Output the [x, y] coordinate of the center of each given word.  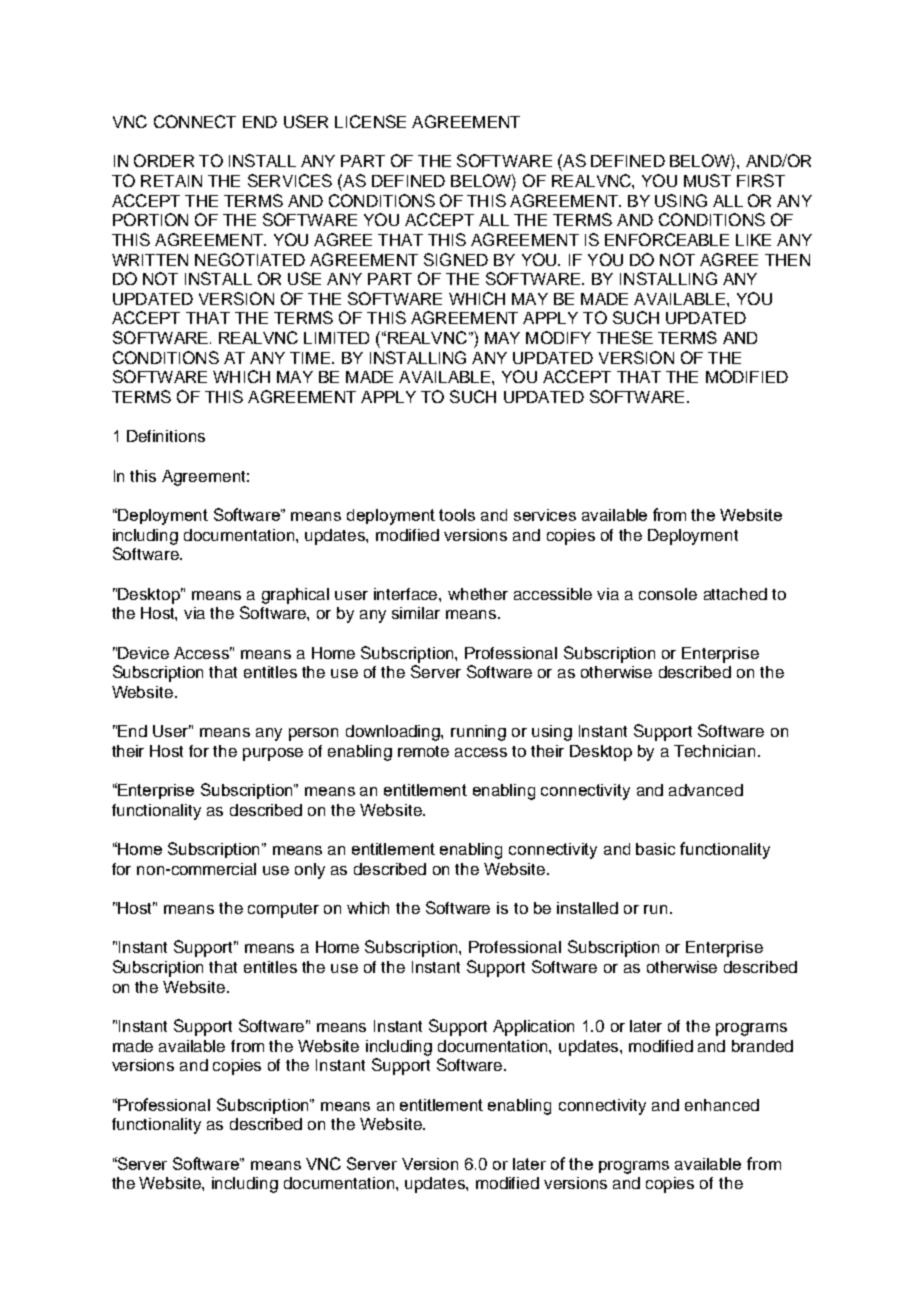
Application [533, 1028]
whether [478, 594]
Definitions [166, 436]
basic [655, 849]
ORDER [164, 160]
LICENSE [370, 121]
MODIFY [558, 337]
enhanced [722, 1105]
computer [283, 910]
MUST [707, 180]
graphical [295, 596]
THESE [625, 337]
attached [735, 594]
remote [423, 751]
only [310, 871]
